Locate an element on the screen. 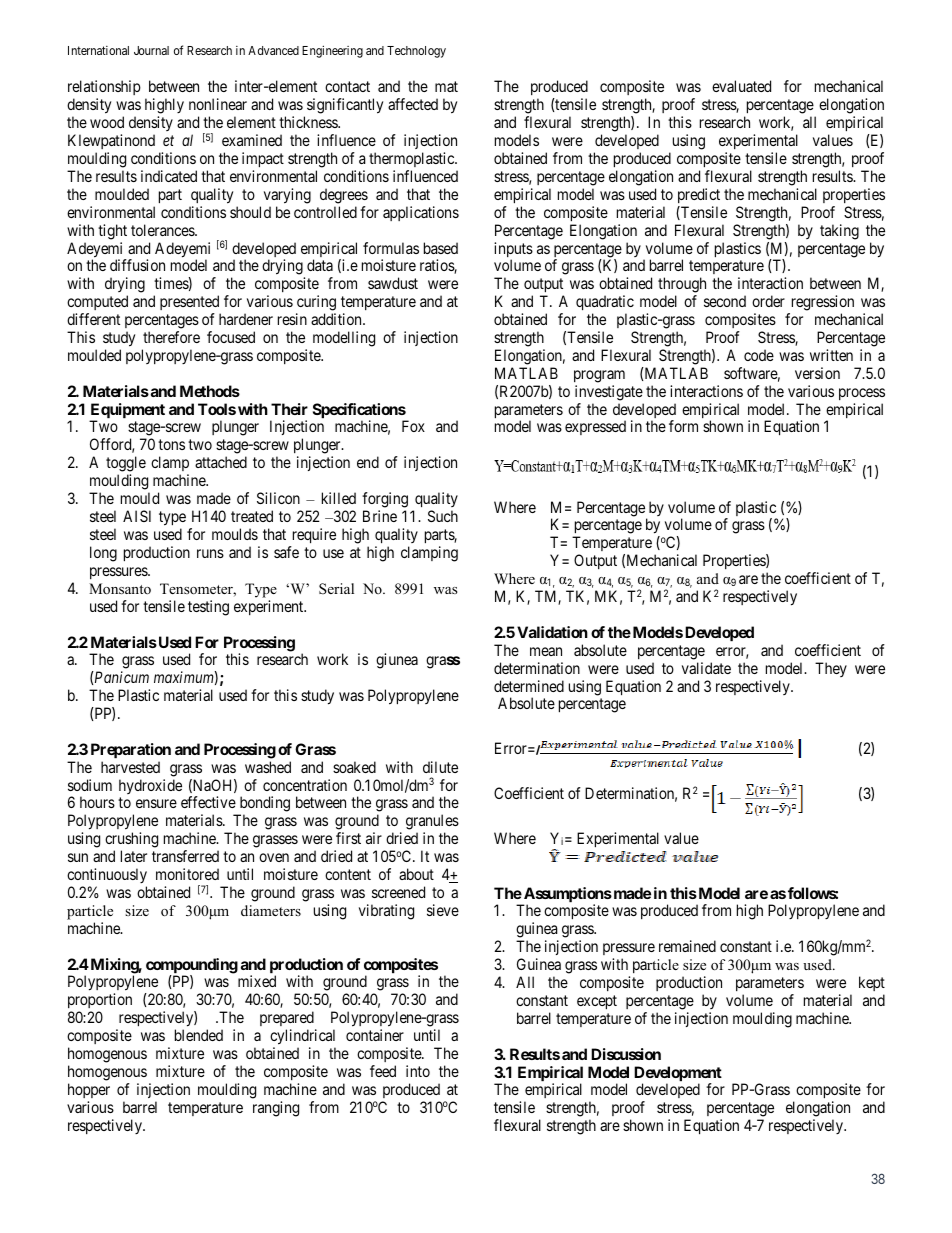  evaluated is located at coordinates (741, 86).
